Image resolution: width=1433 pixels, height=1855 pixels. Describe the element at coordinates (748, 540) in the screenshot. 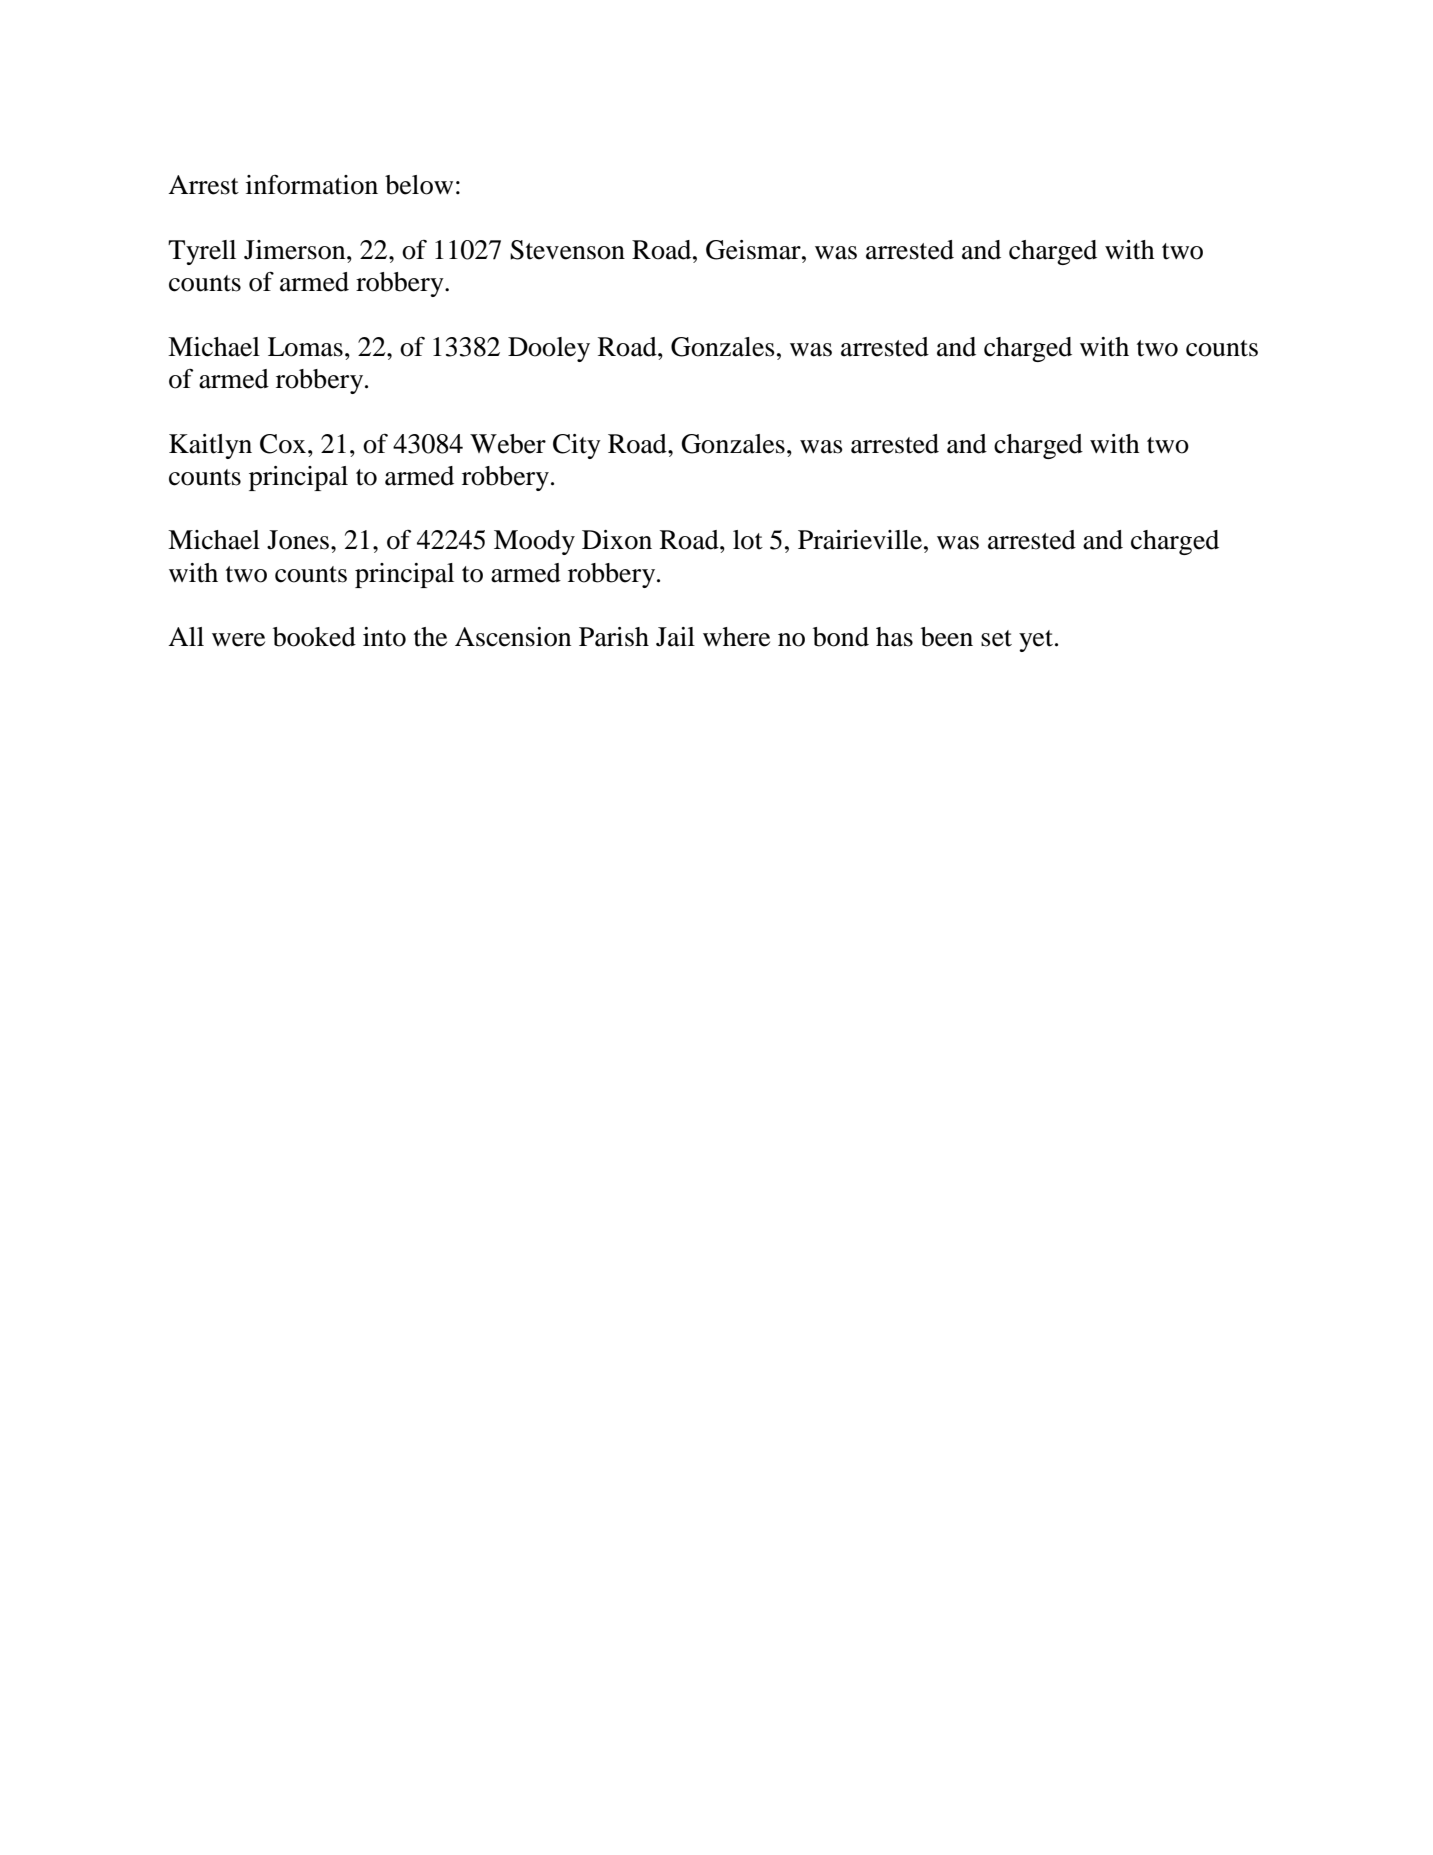

I see `lot` at that location.
